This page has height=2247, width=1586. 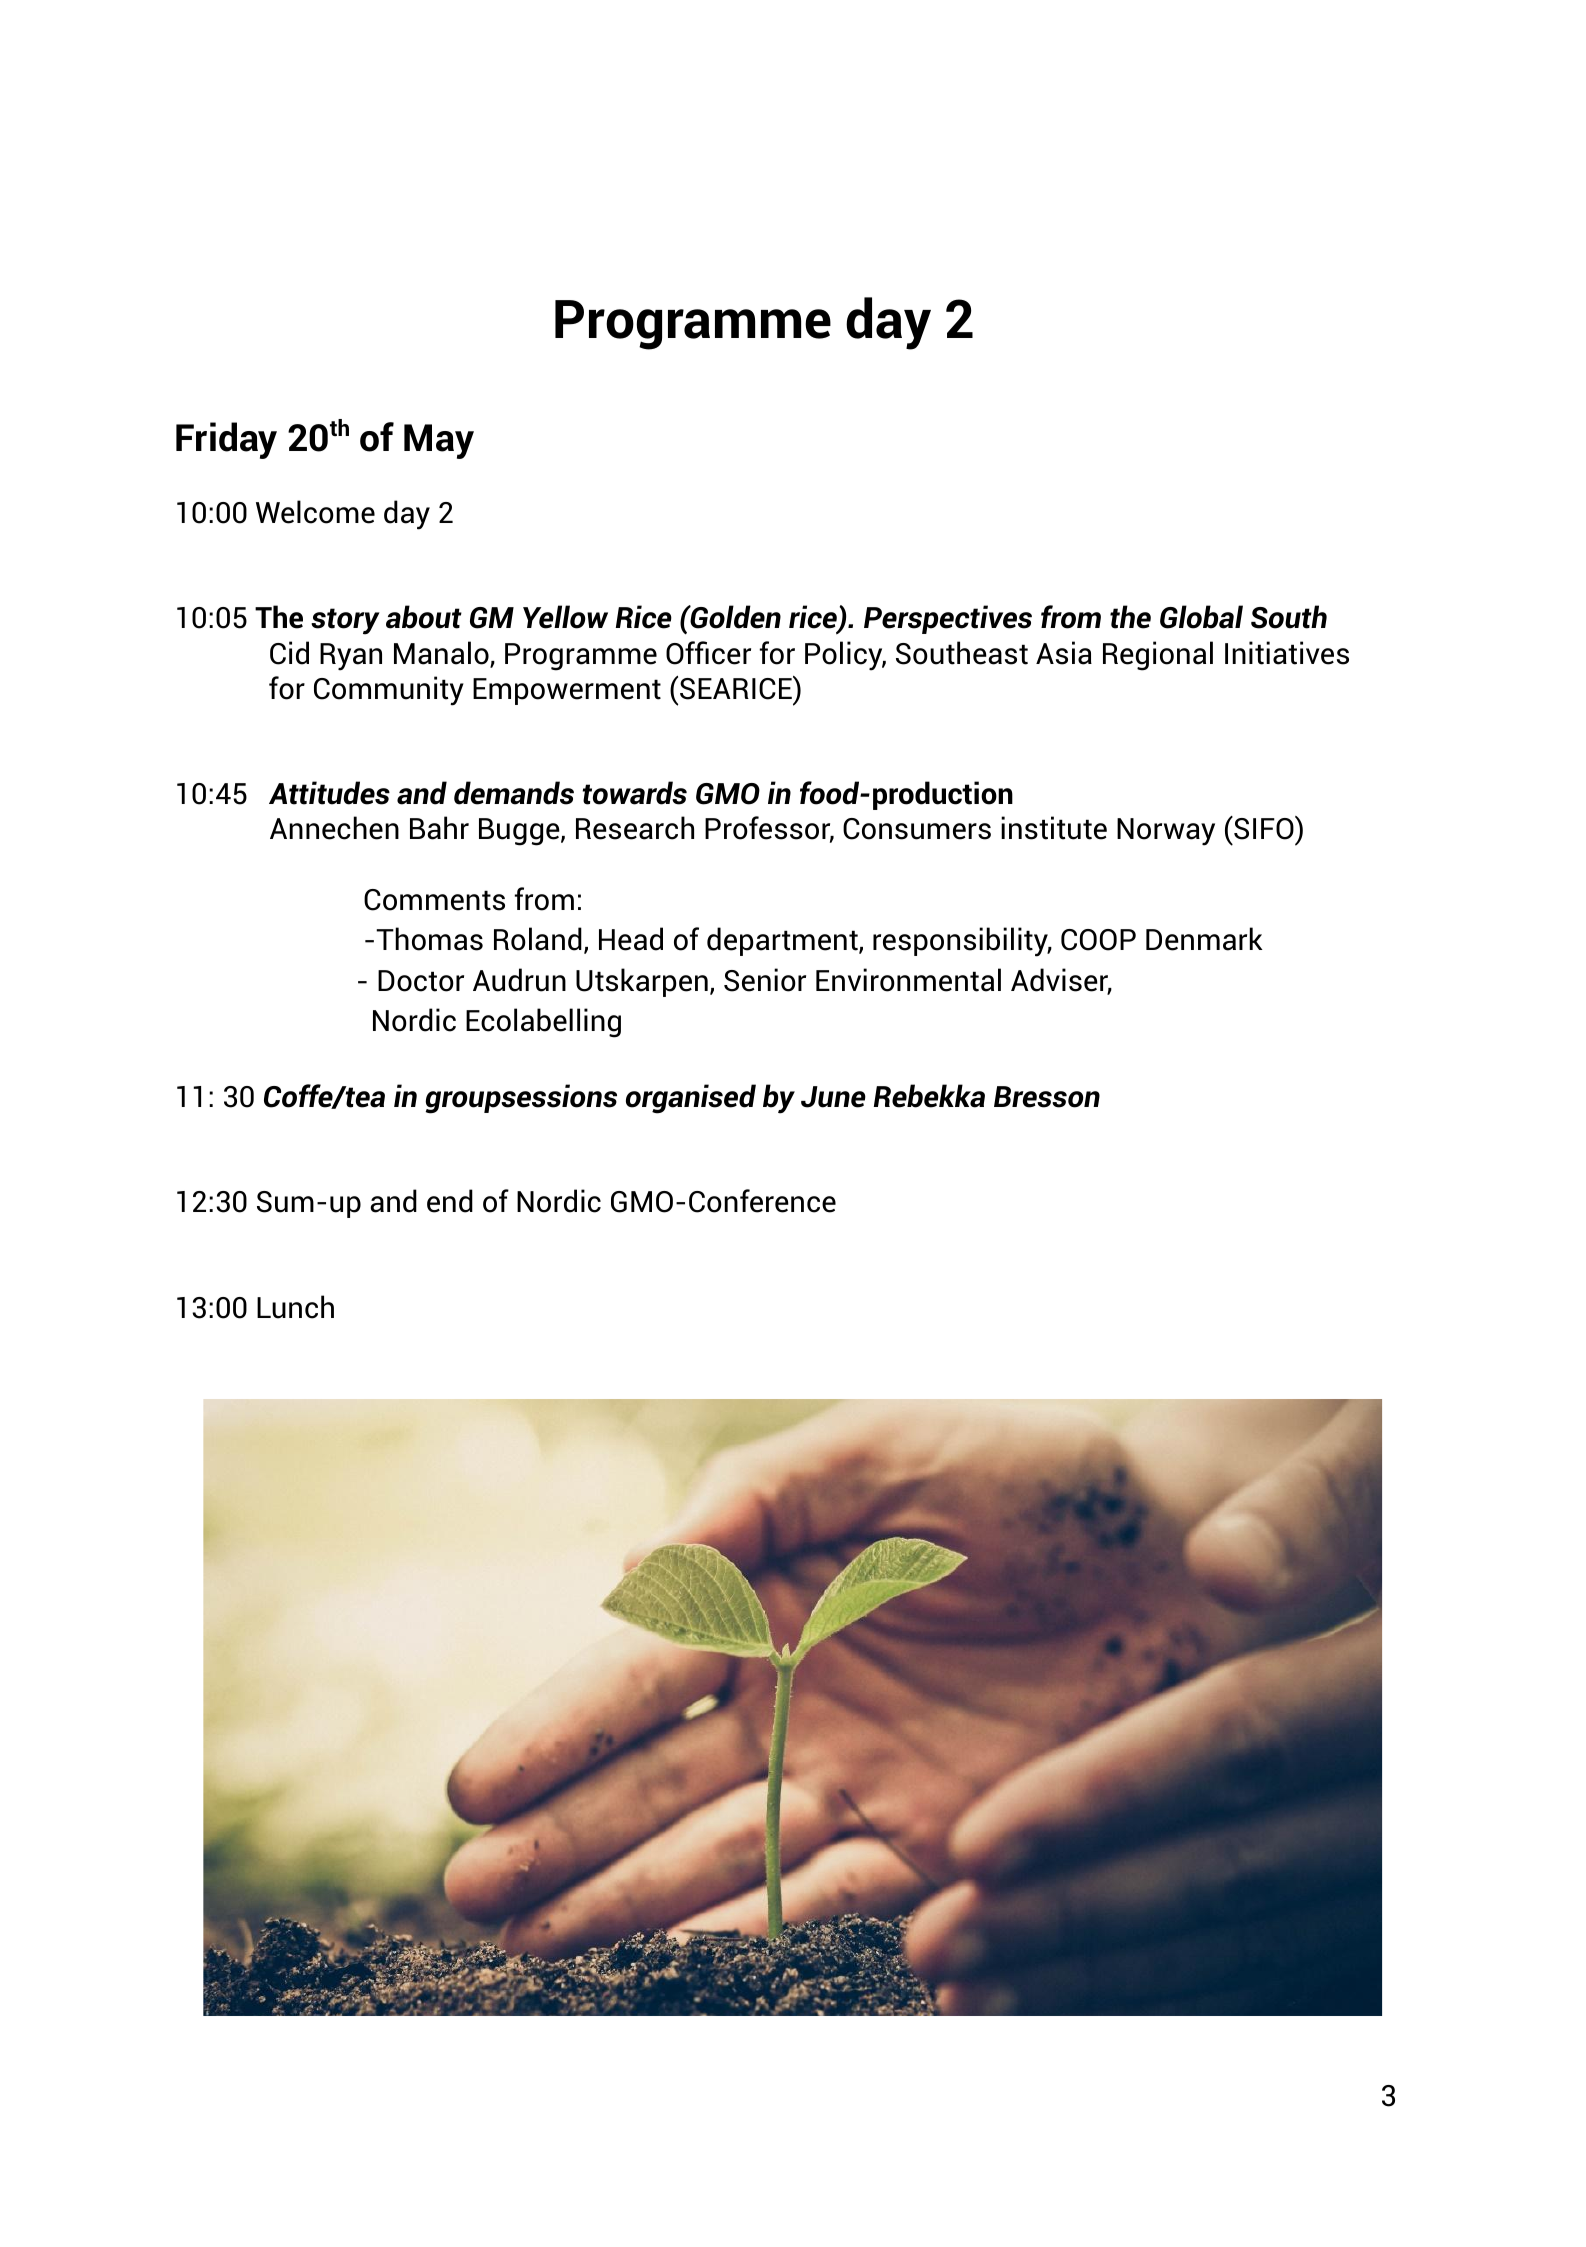 What do you see at coordinates (434, 900) in the page?
I see `Comments` at bounding box center [434, 900].
